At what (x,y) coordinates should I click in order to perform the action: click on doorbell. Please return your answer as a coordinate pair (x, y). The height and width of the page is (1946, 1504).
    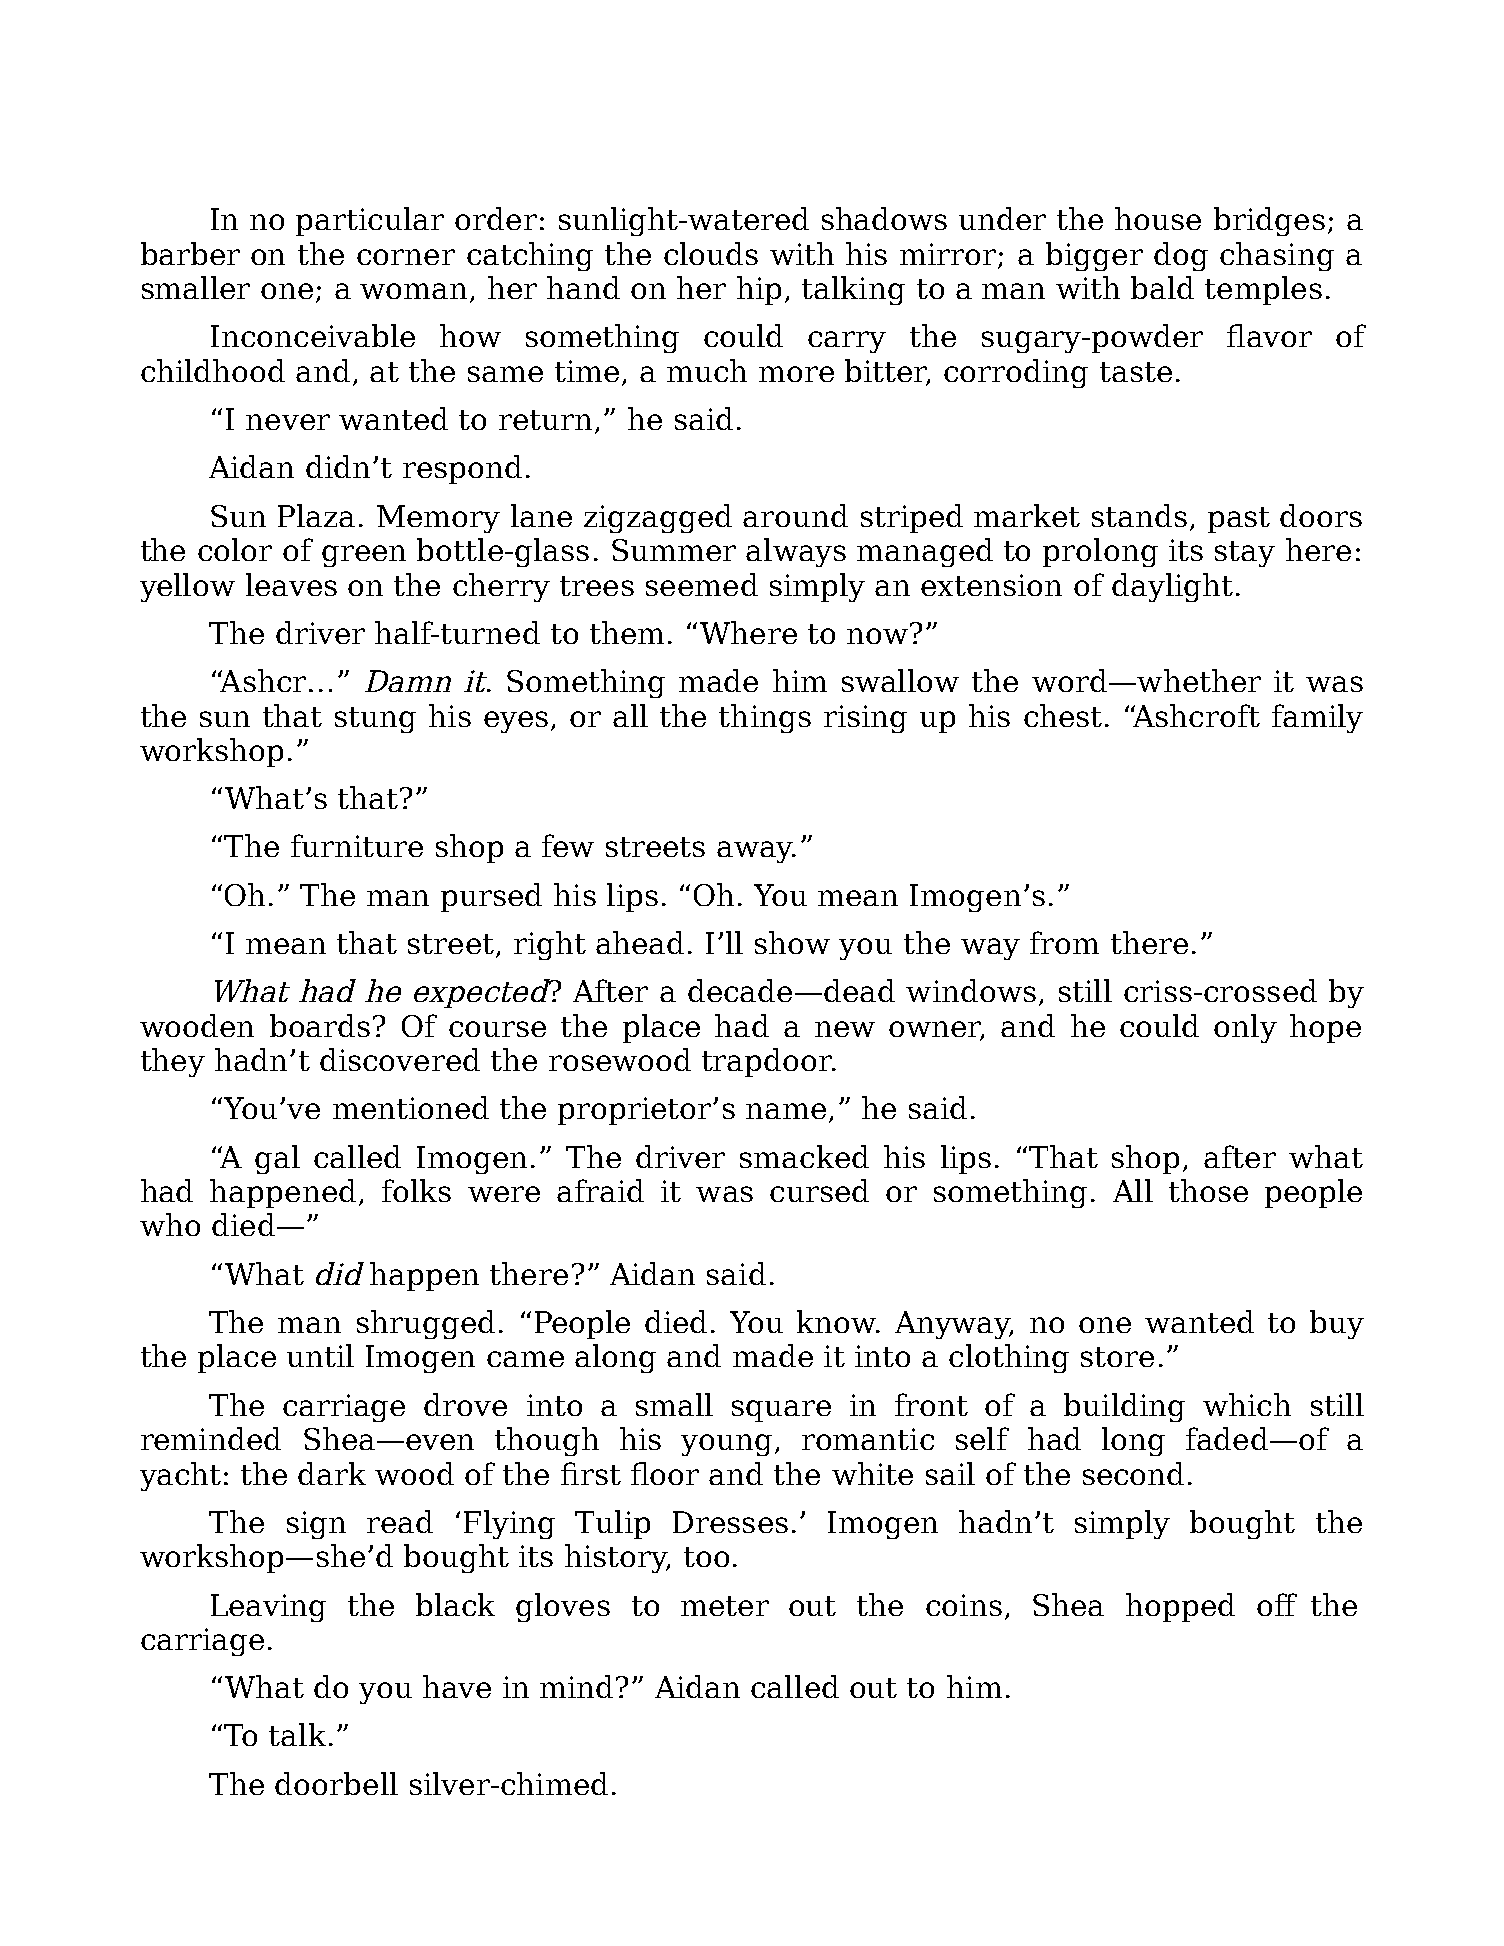
    Looking at the image, I should click on (336, 1783).
